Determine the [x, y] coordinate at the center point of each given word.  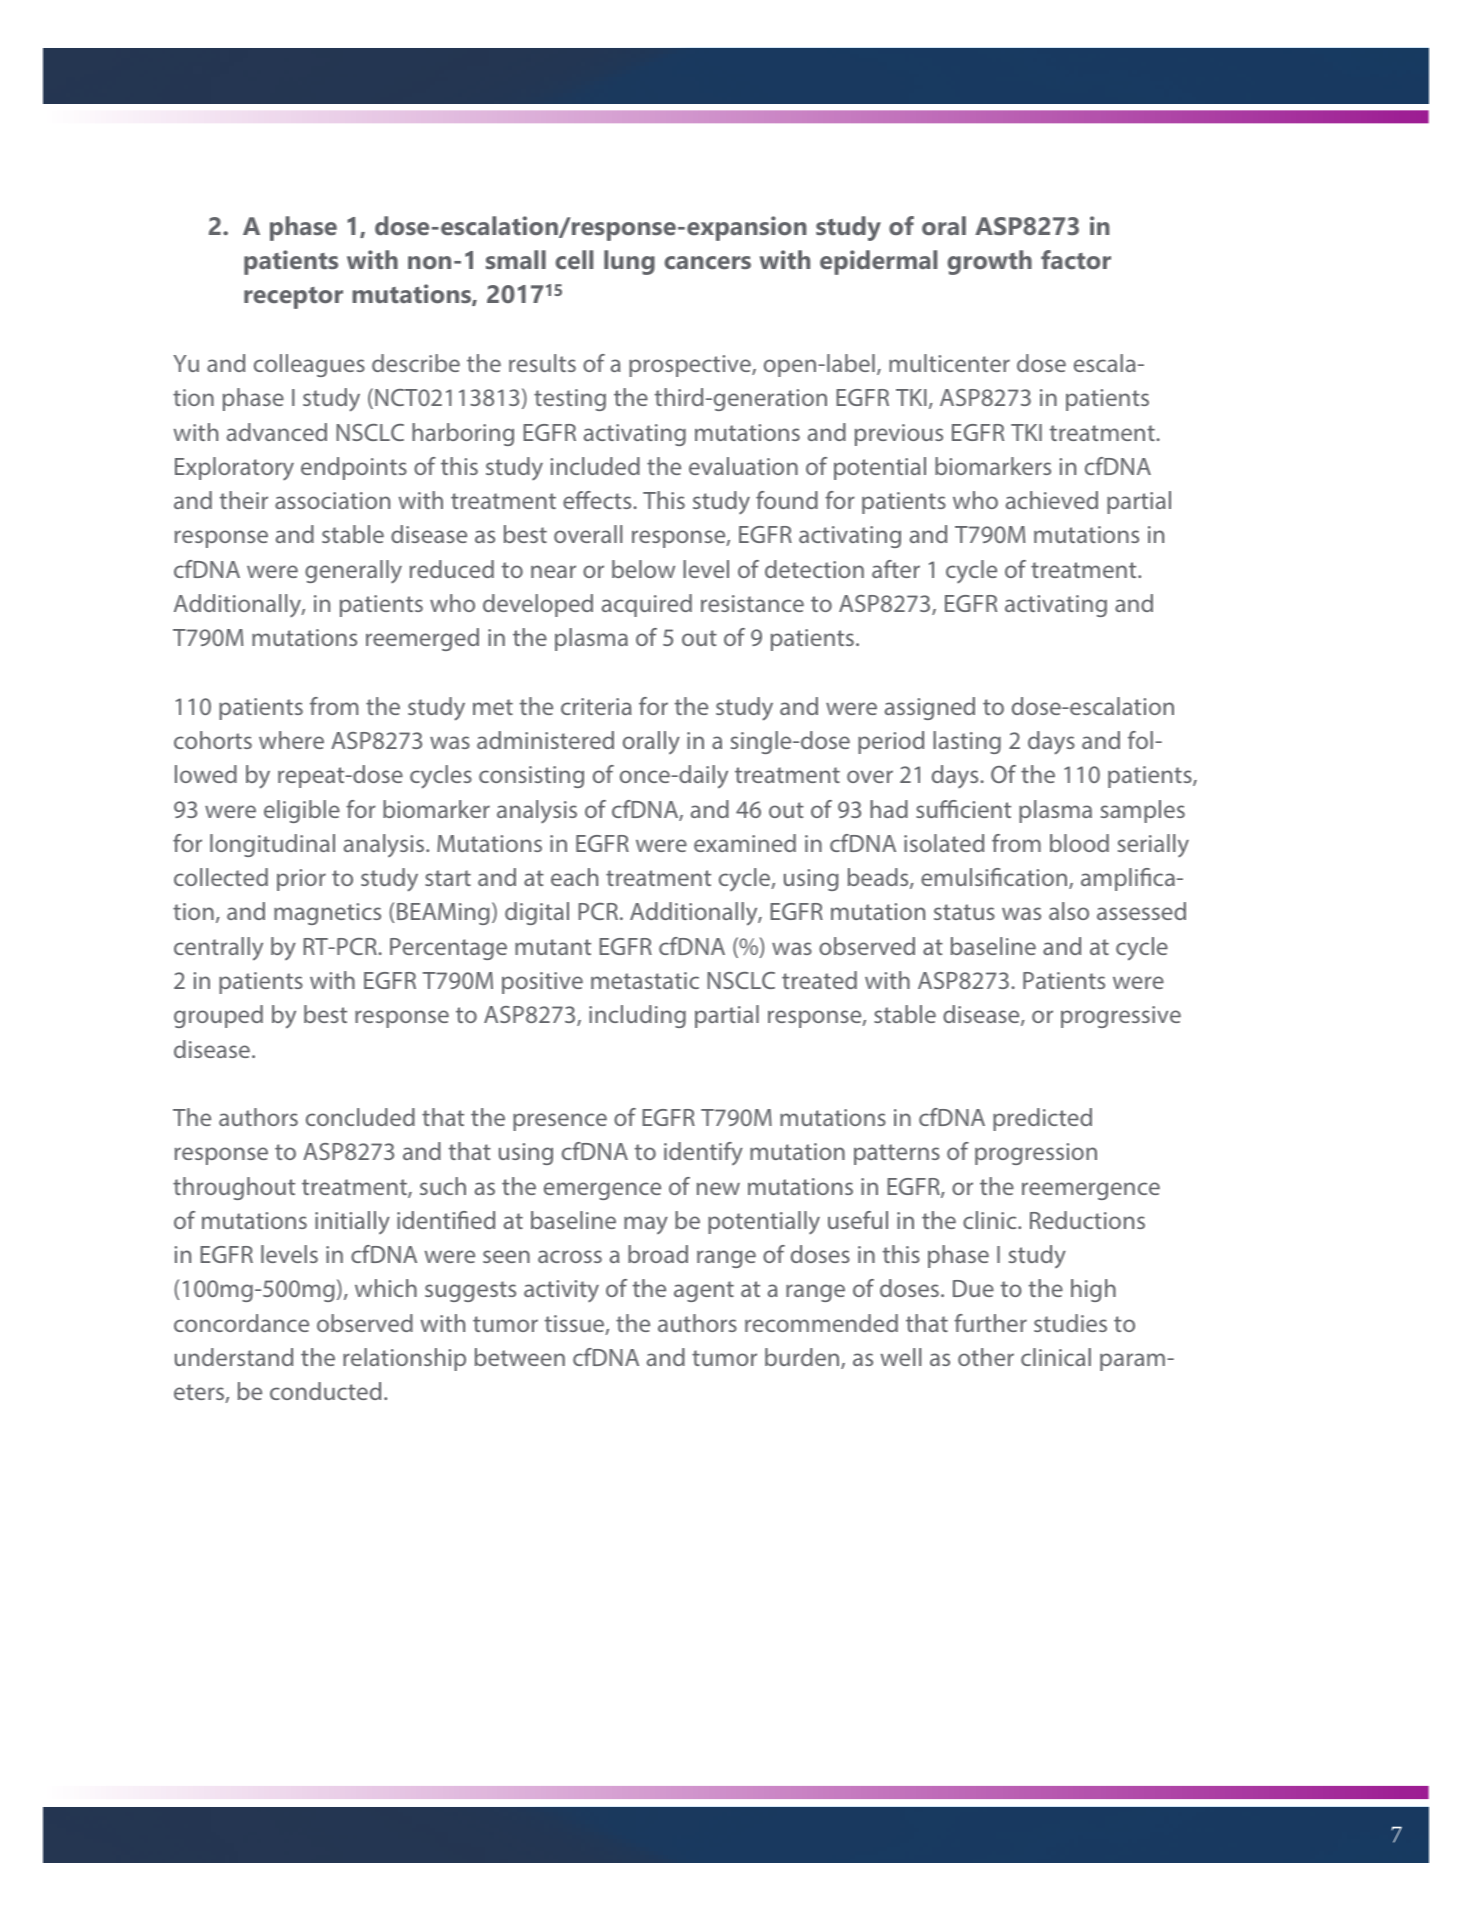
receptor [293, 298]
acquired [647, 605]
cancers [707, 262]
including [637, 1016]
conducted [325, 1391]
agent [704, 1291]
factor [1076, 259]
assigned [930, 708]
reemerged [422, 639]
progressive [1121, 1017]
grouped [218, 1016]
